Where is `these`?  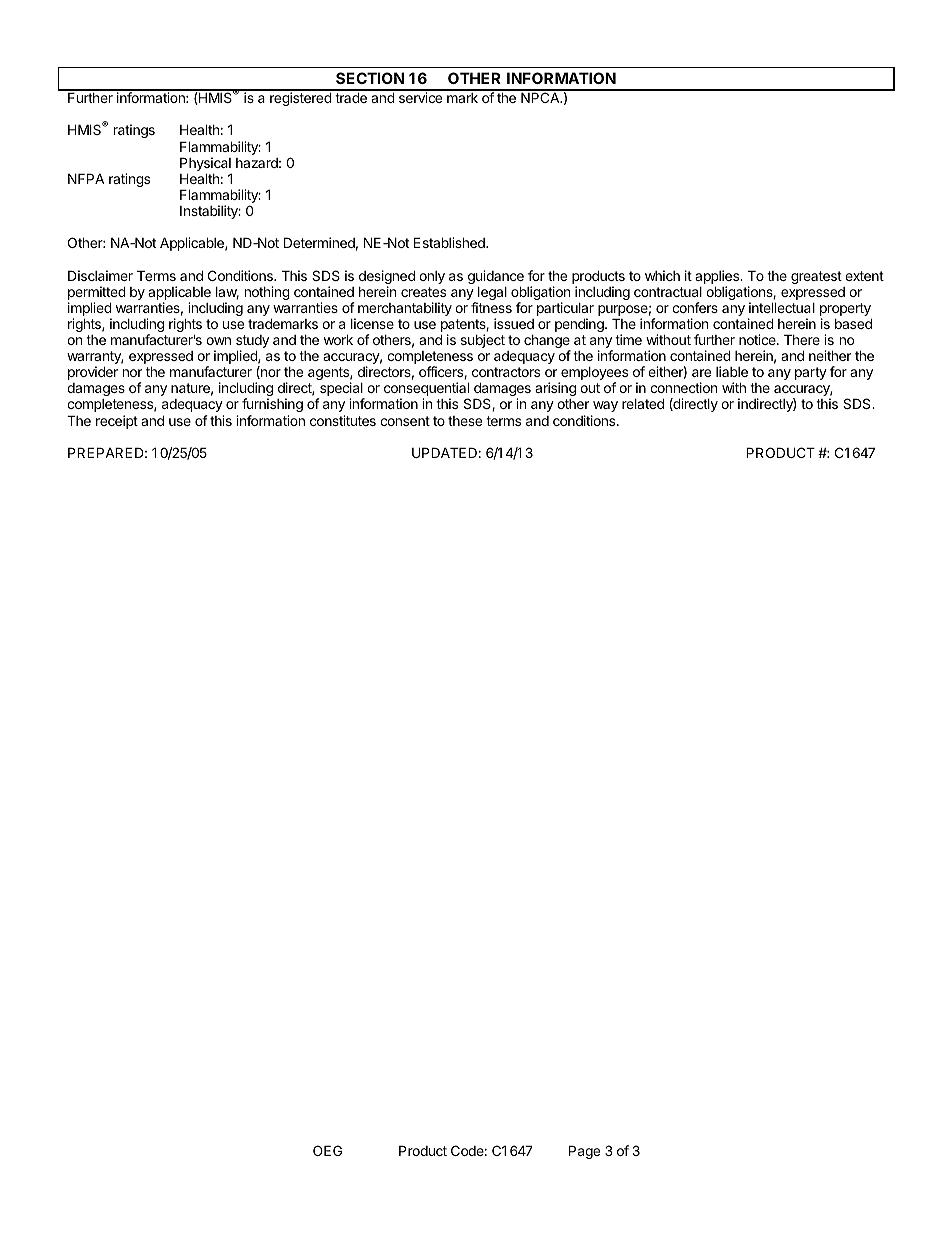 these is located at coordinates (465, 421).
